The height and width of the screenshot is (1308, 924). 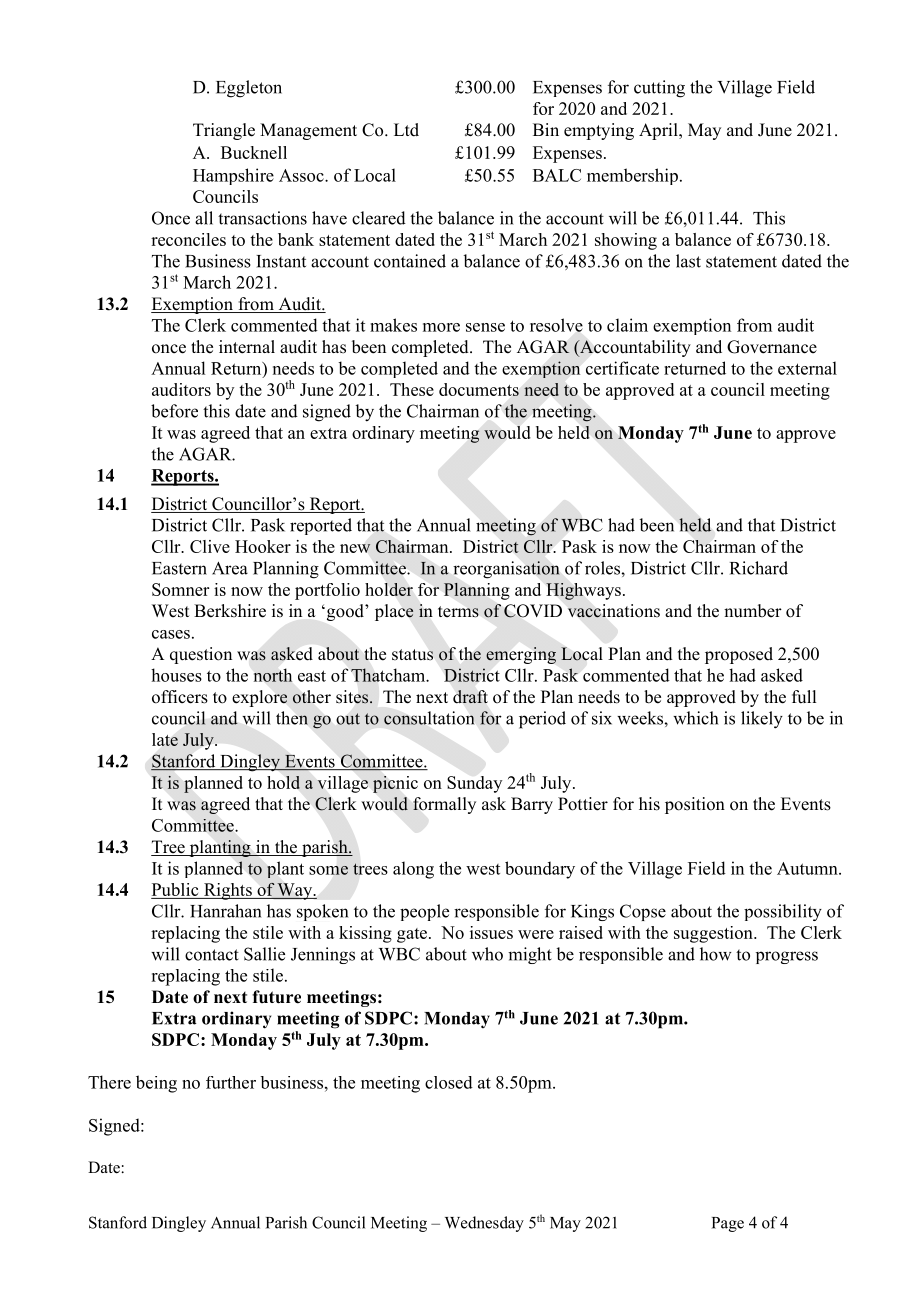 What do you see at coordinates (759, 568) in the screenshot?
I see `Richard` at bounding box center [759, 568].
